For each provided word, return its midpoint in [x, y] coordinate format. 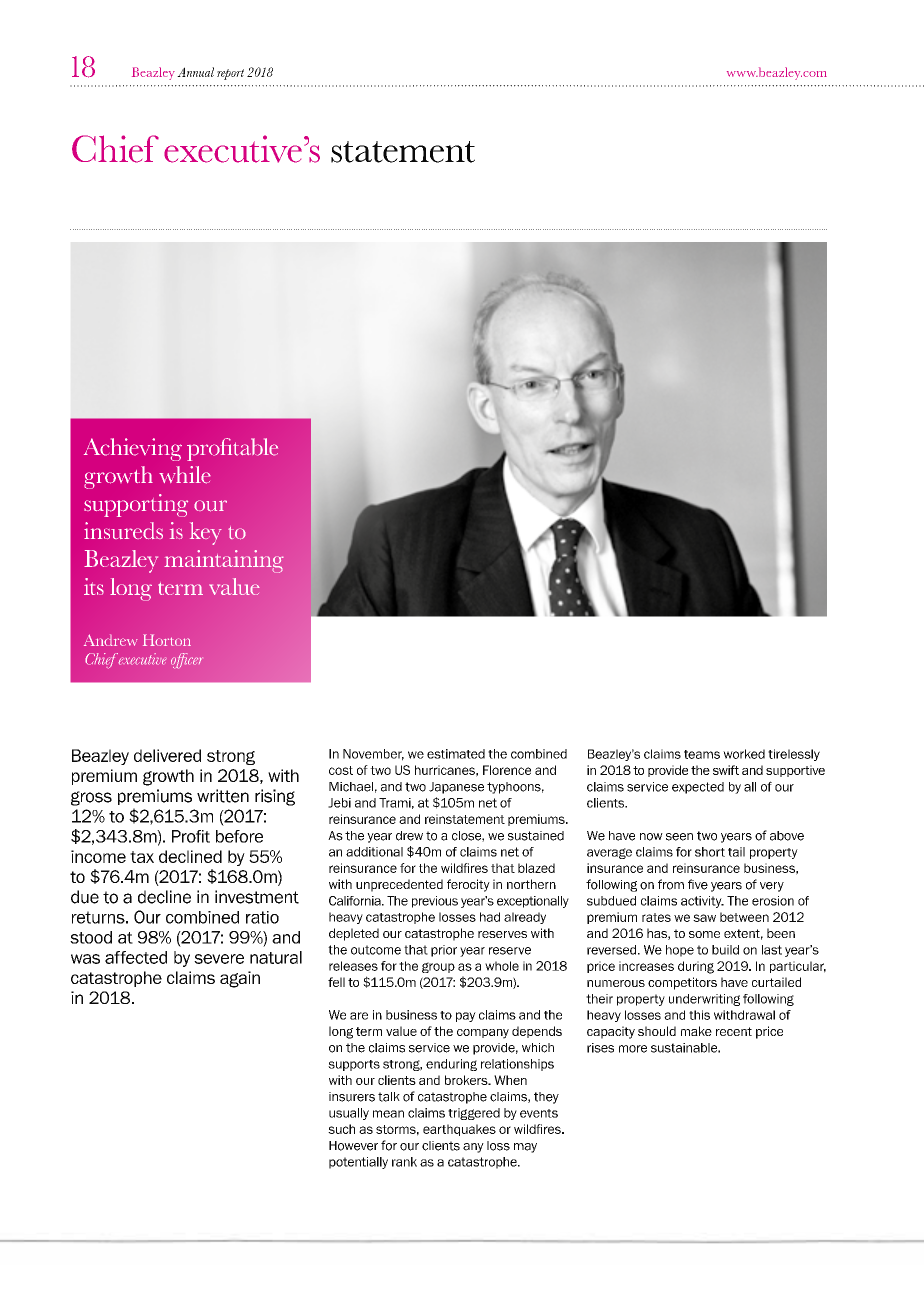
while [185, 475]
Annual [195, 72]
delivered [167, 755]
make [696, 1031]
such [341, 1129]
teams [702, 754]
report [230, 74]
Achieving [133, 449]
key [206, 533]
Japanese [456, 788]
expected [698, 788]
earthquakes [459, 1130]
